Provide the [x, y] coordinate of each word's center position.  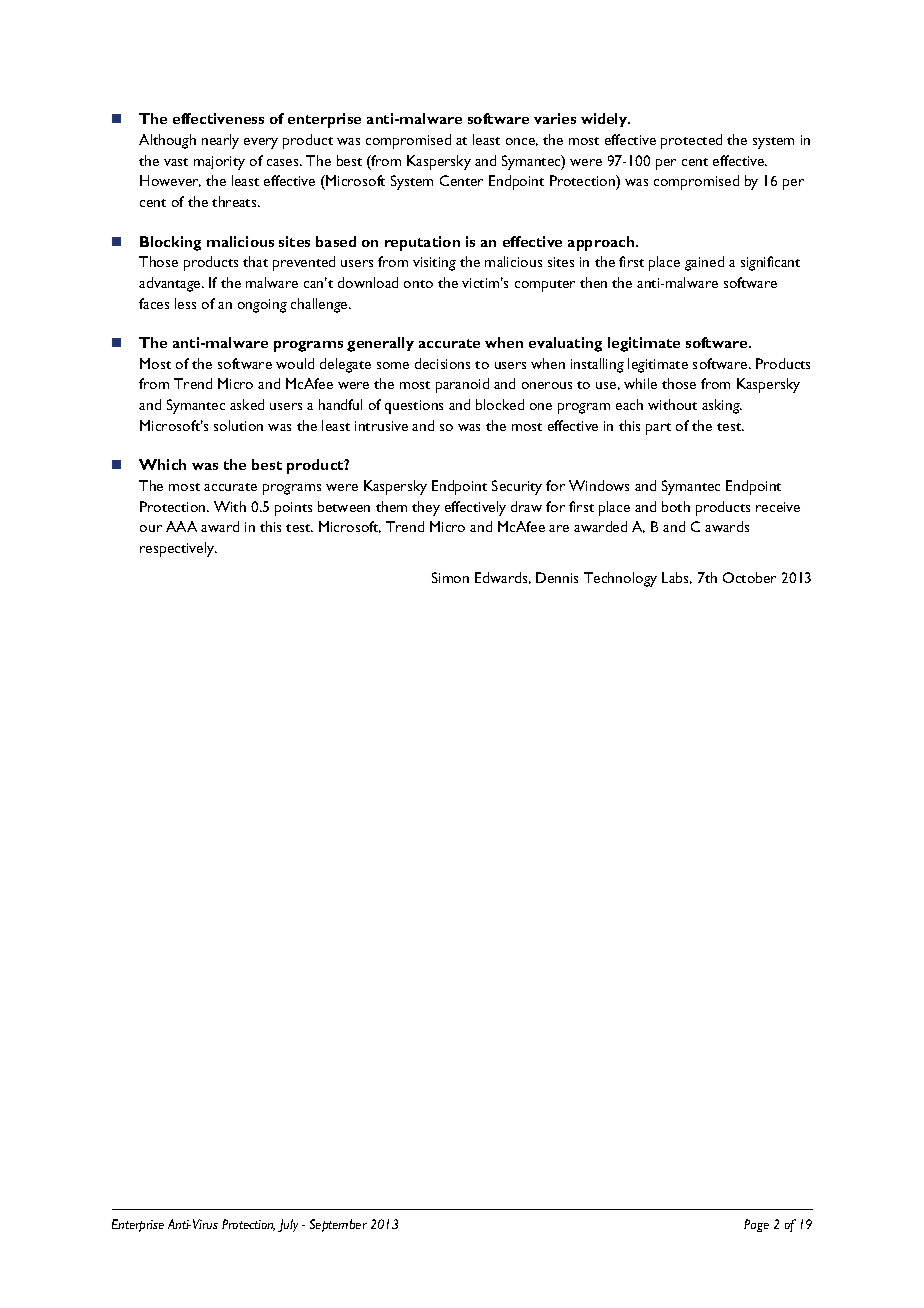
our [151, 528]
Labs [677, 578]
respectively [178, 549]
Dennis [557, 577]
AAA [181, 526]
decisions [442, 363]
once [522, 142]
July [288, 1225]
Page [756, 1225]
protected [691, 141]
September [338, 1225]
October [749, 577]
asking [722, 406]
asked [247, 404]
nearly [220, 141]
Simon [450, 577]
